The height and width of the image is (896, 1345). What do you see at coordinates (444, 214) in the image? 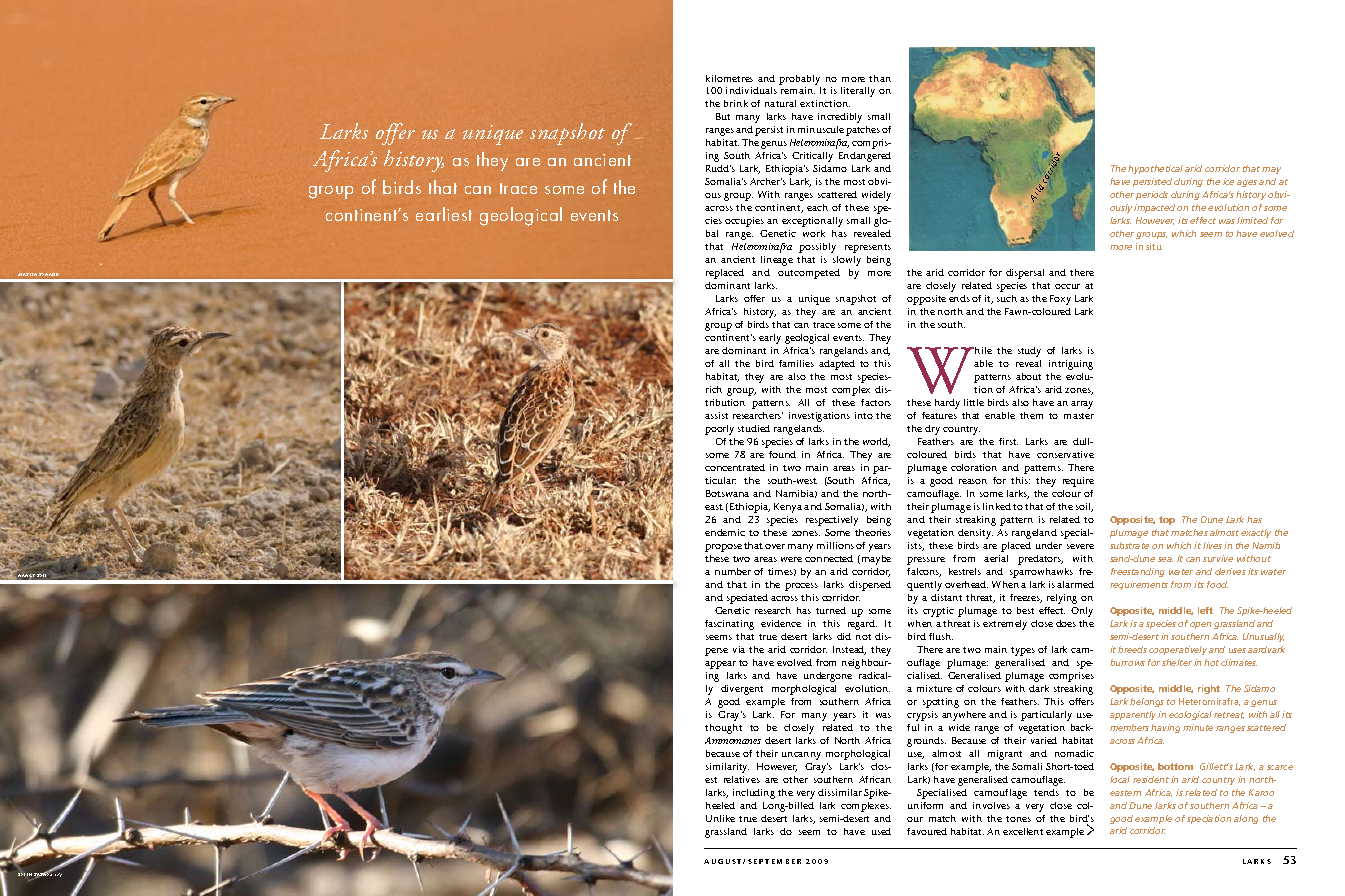
I see `earliest` at bounding box center [444, 214].
